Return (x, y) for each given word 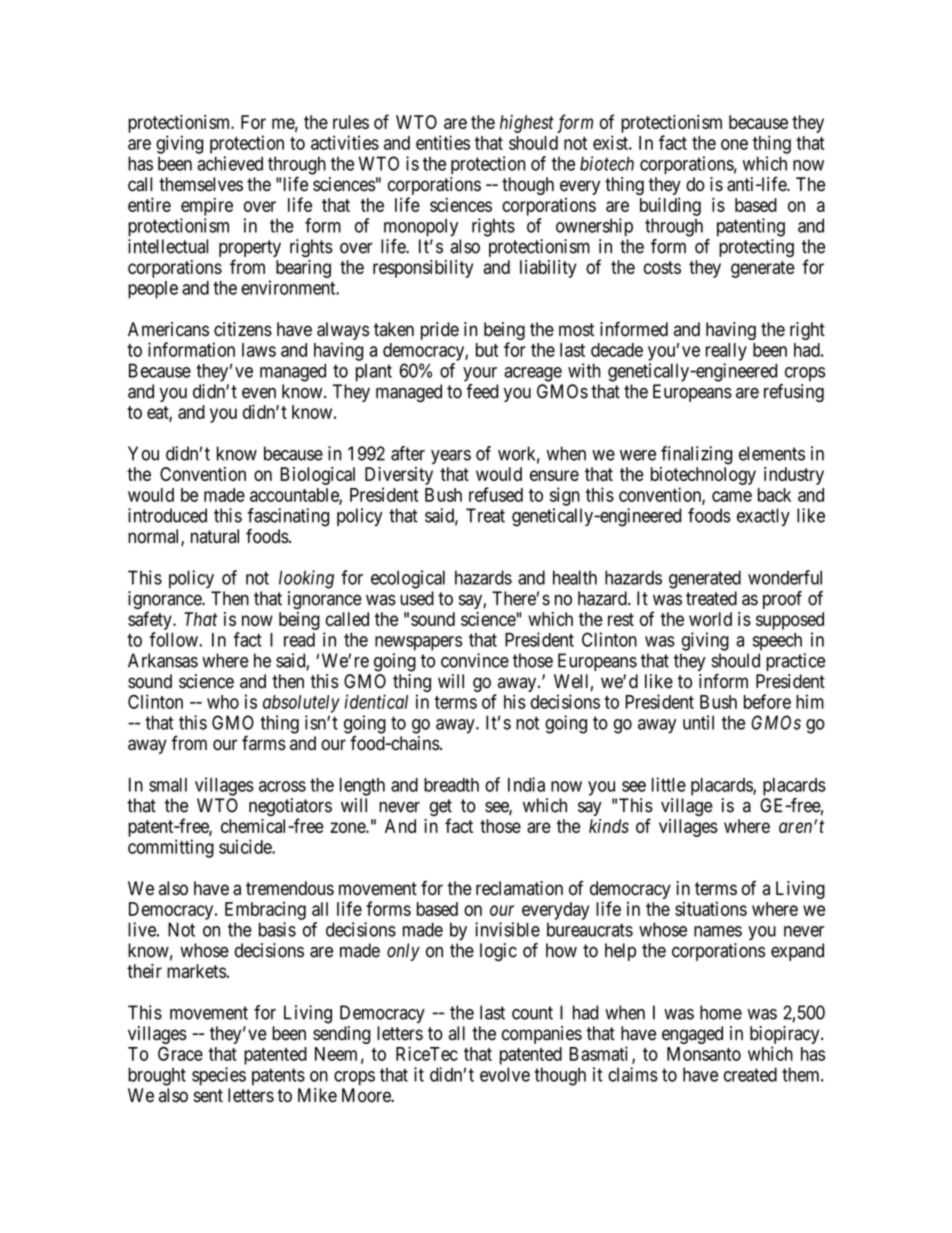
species (219, 1076)
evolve (505, 1074)
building (670, 206)
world (710, 619)
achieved (230, 163)
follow (175, 639)
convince (475, 660)
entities (443, 142)
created (750, 1074)
